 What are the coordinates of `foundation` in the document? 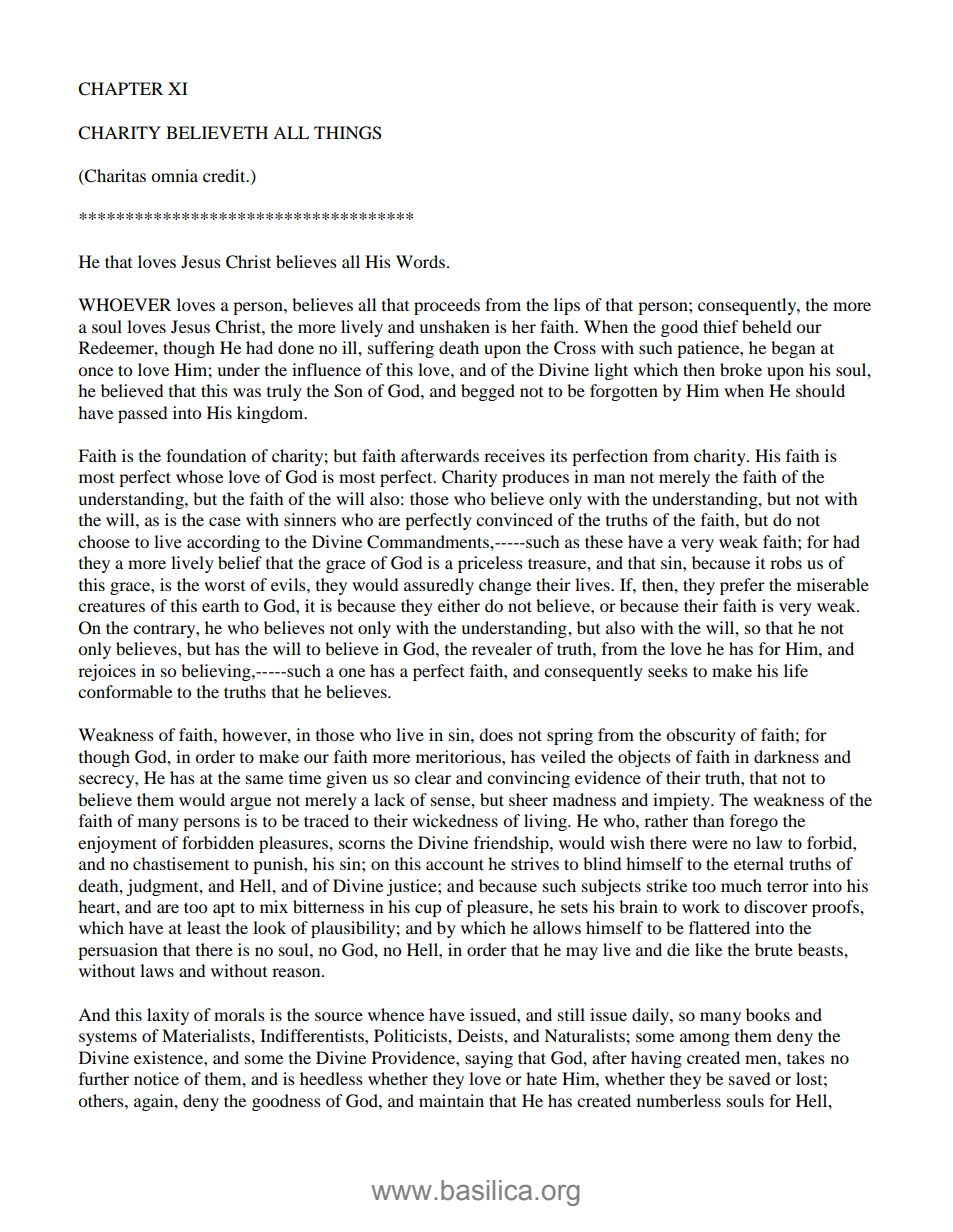 It's located at (206, 455).
